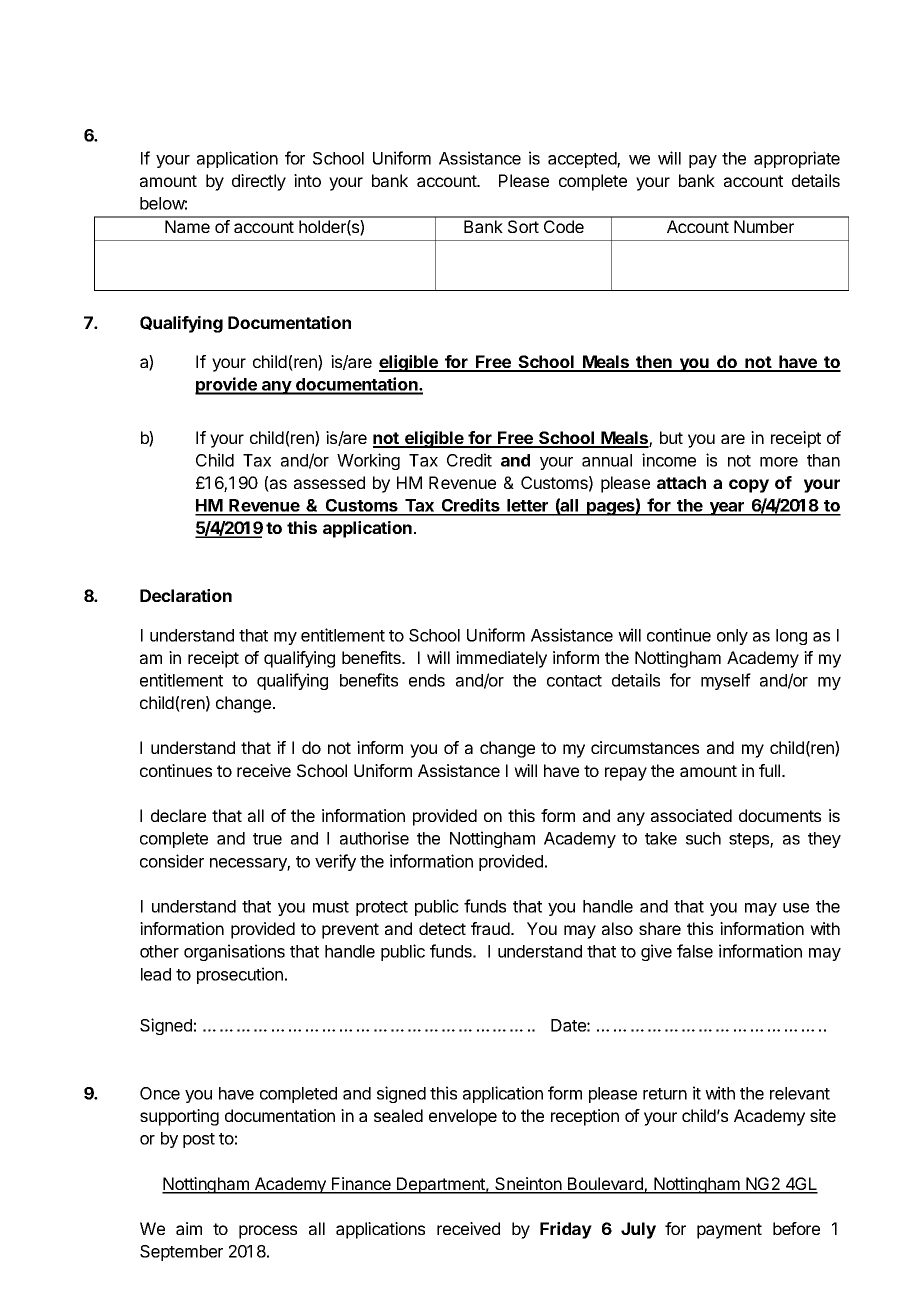 The height and width of the screenshot is (1308, 924). I want to click on letter, so click(527, 507).
